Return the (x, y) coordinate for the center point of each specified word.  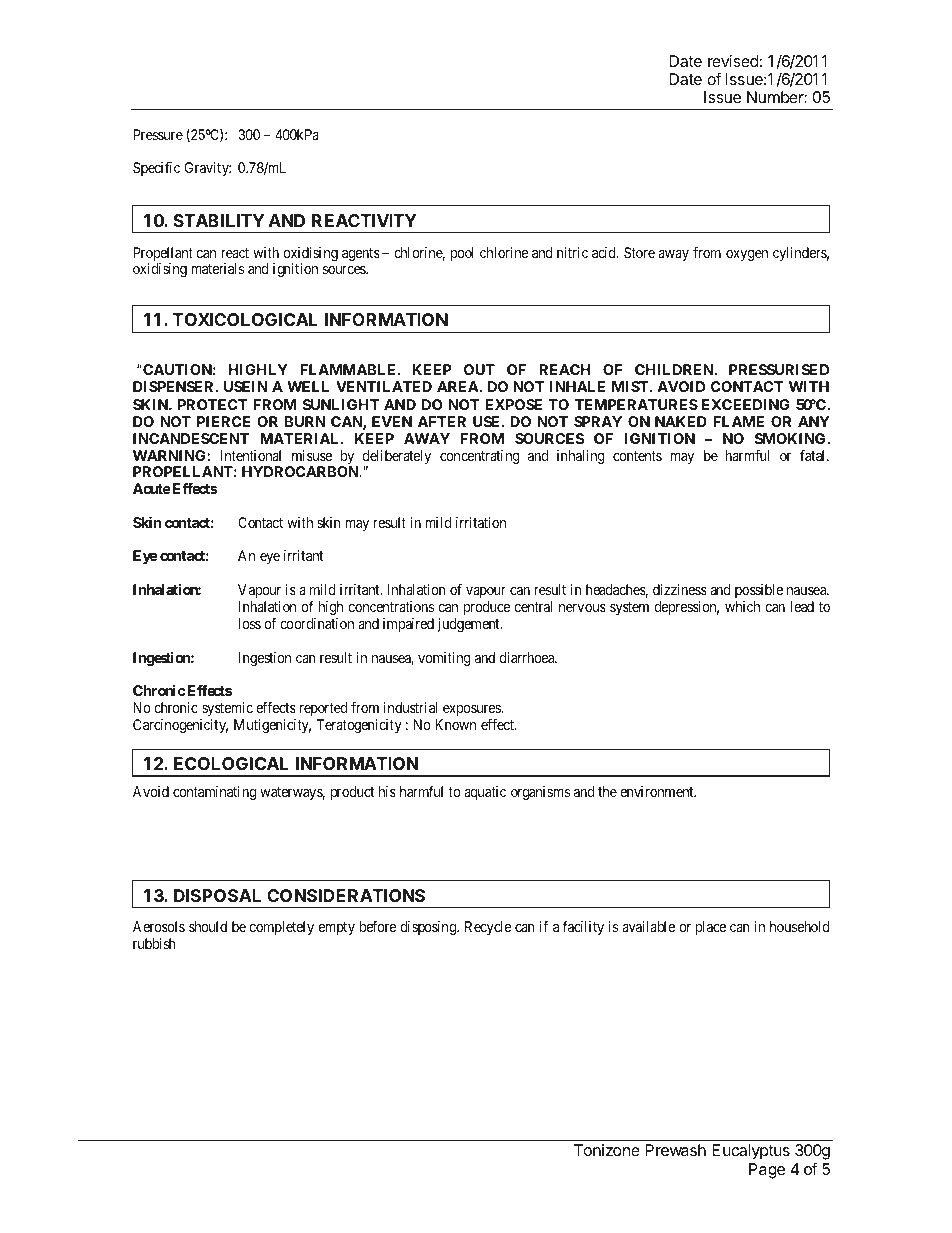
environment (658, 791)
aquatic (485, 793)
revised (733, 61)
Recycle (488, 928)
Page (767, 1171)
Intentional (250, 455)
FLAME (738, 421)
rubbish (154, 943)
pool (462, 254)
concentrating (480, 457)
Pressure (158, 134)
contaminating (214, 793)
